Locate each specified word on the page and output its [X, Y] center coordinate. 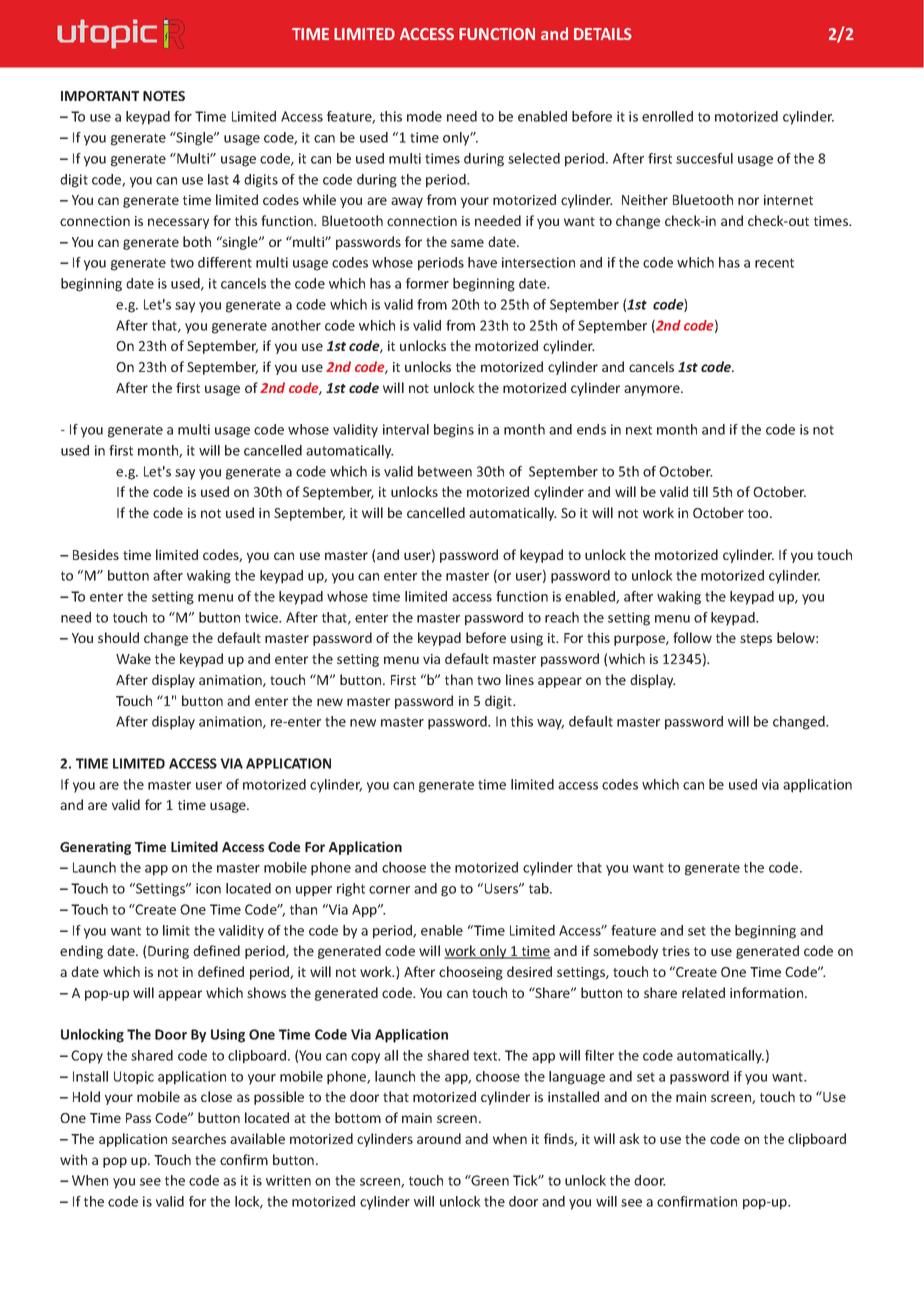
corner [389, 890]
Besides [96, 554]
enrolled [667, 116]
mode [424, 116]
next [639, 430]
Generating [95, 848]
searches [199, 1138]
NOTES [164, 96]
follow [692, 637]
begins [454, 431]
